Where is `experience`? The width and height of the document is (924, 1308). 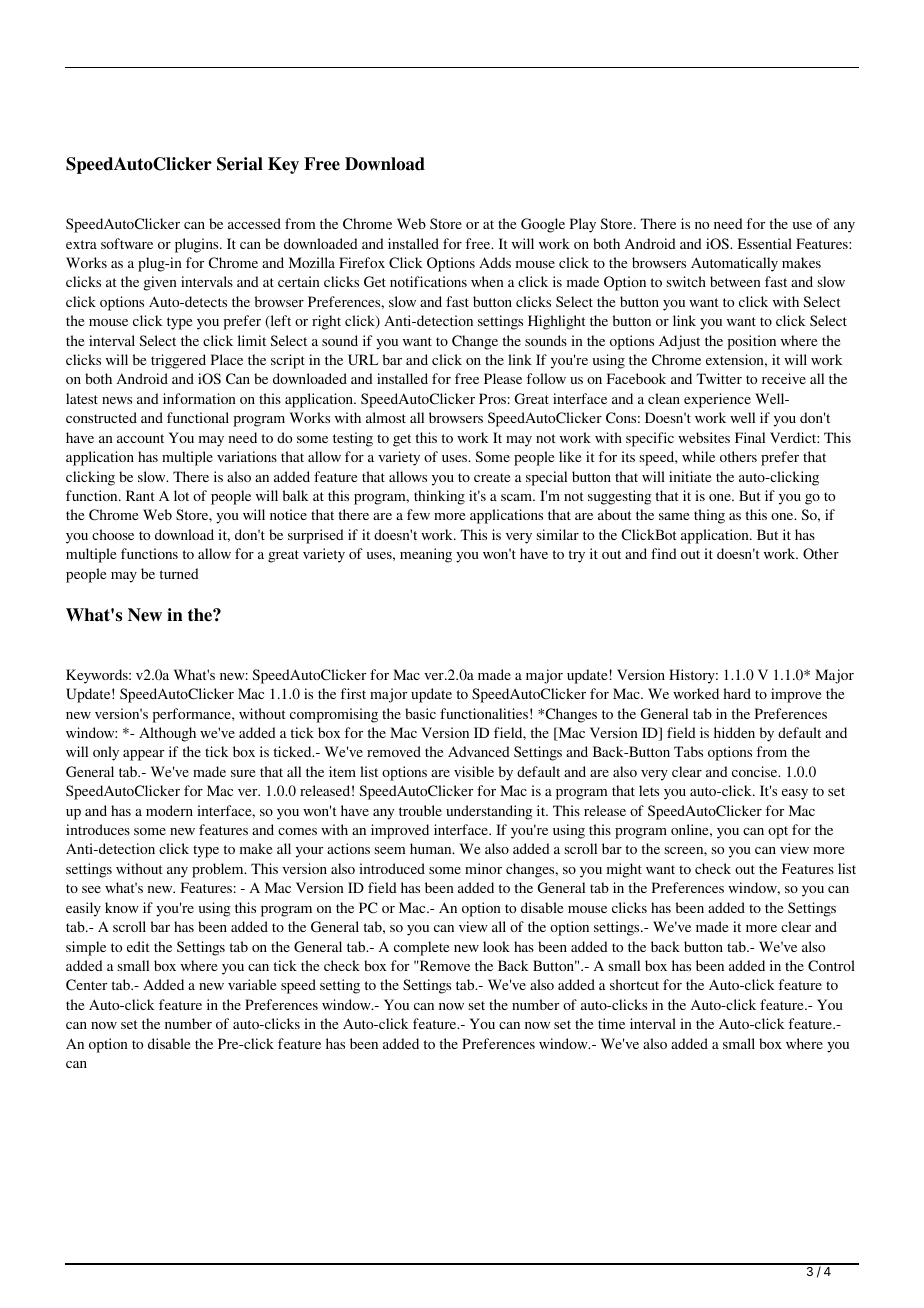
experience is located at coordinates (717, 400).
